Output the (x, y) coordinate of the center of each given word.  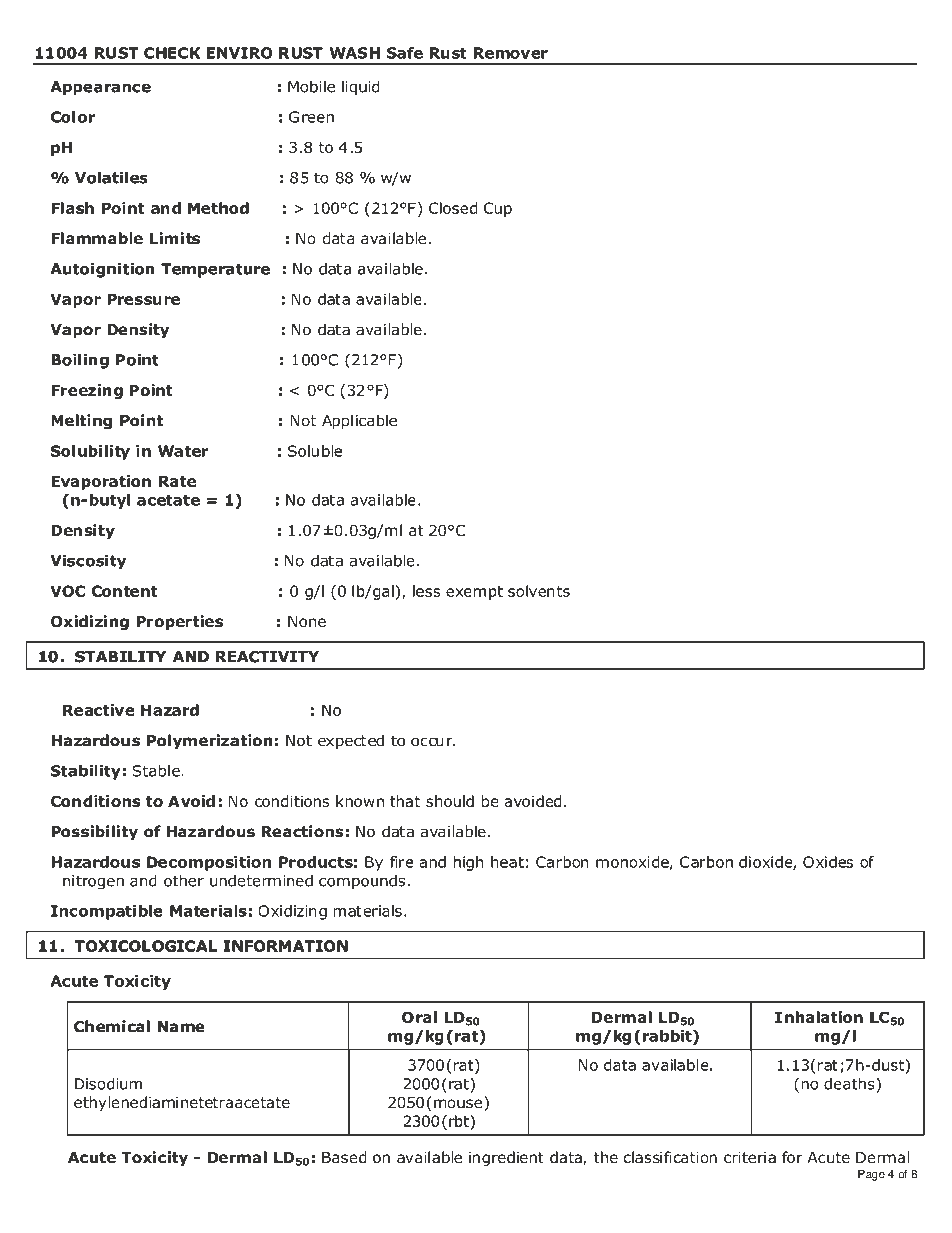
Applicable (359, 421)
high (468, 863)
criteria (750, 1158)
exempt (474, 593)
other (184, 880)
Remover (511, 53)
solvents (539, 591)
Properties (179, 622)
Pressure (143, 299)
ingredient (506, 1158)
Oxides (828, 862)
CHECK (172, 53)
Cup (498, 209)
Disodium (108, 1084)
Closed (453, 208)
